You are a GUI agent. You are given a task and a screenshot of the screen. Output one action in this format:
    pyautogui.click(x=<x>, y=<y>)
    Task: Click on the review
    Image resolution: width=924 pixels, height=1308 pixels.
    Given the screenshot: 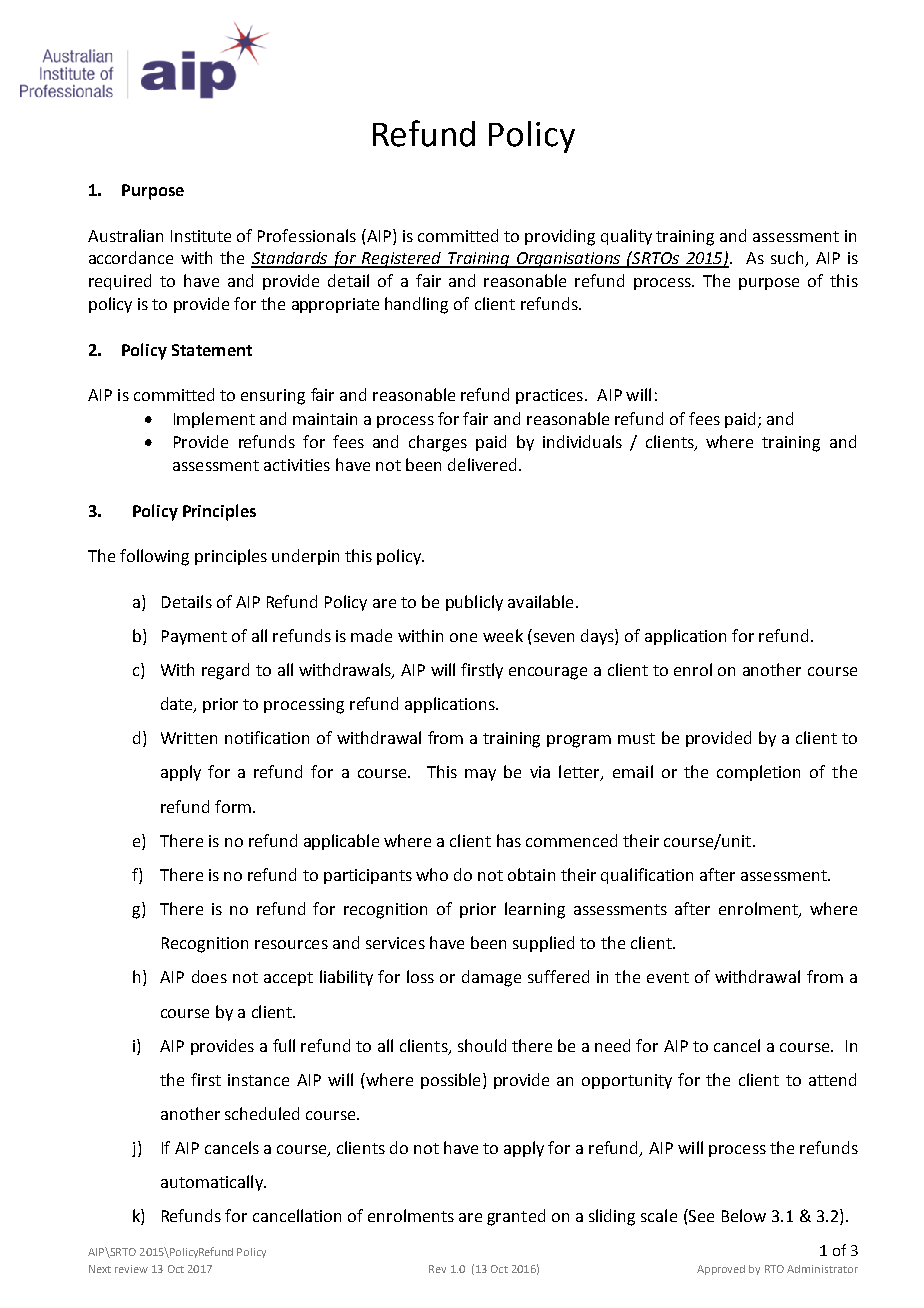 What is the action you would take?
    pyautogui.click(x=131, y=1269)
